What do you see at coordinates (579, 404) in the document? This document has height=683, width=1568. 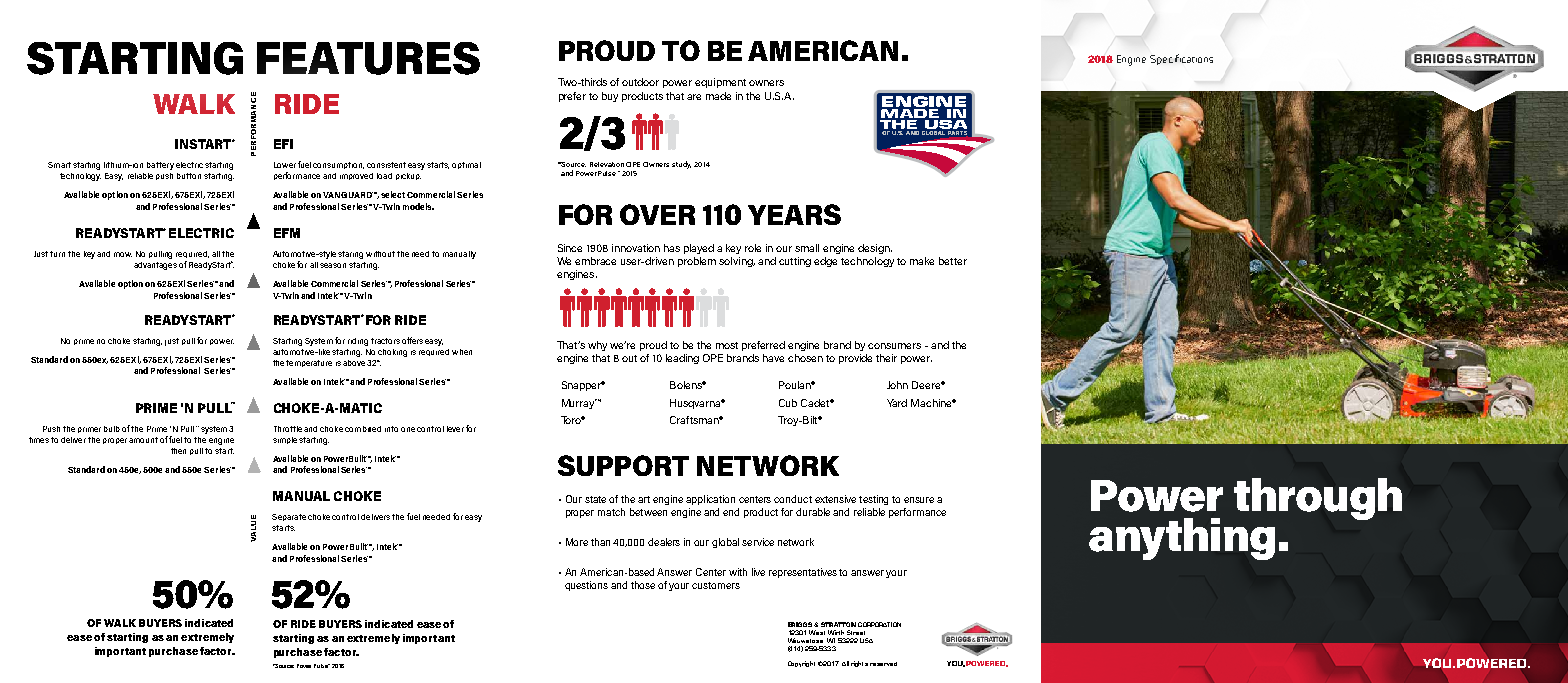 I see `Murray` at bounding box center [579, 404].
